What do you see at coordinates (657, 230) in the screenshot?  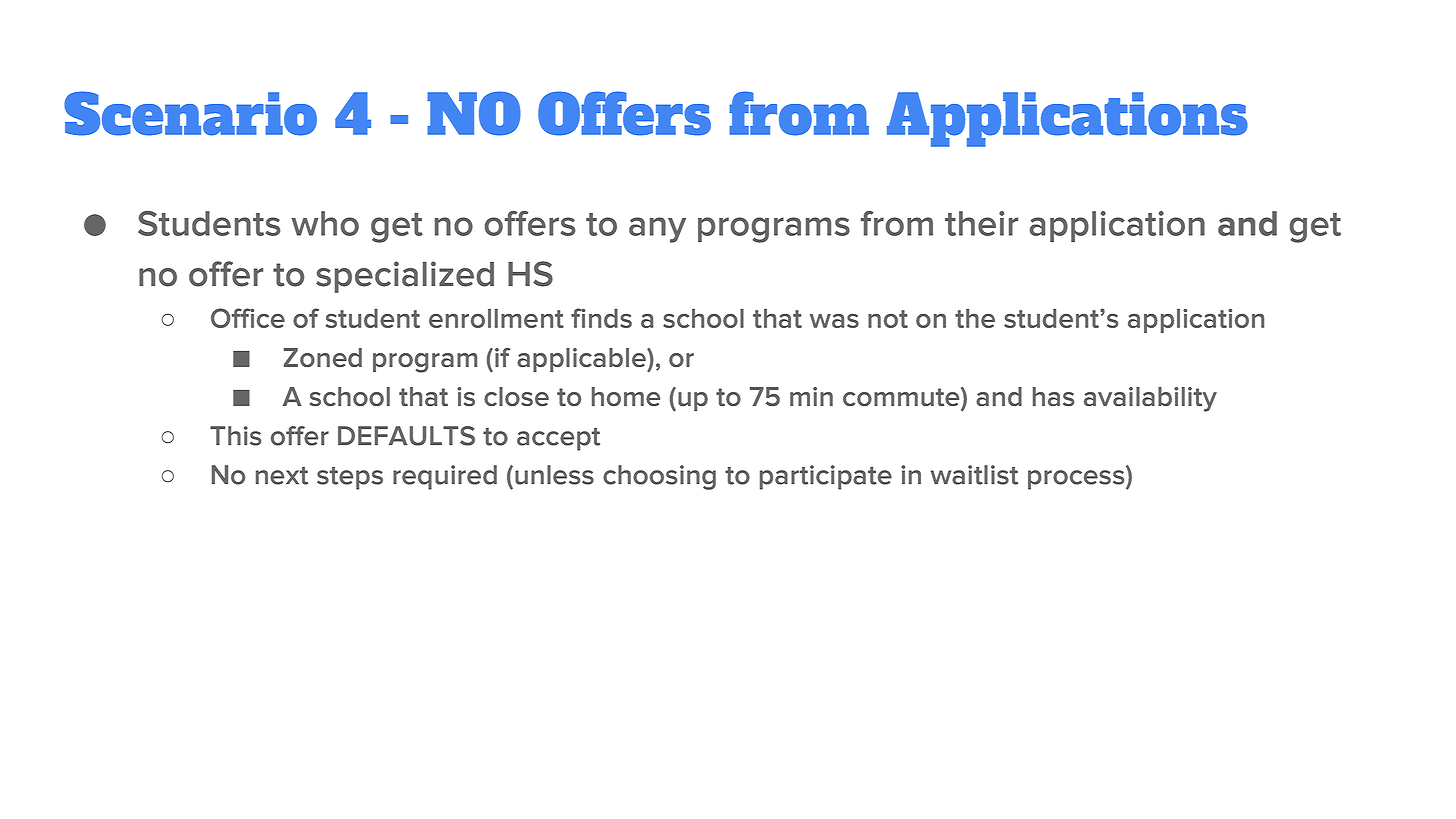 I see `any` at bounding box center [657, 230].
